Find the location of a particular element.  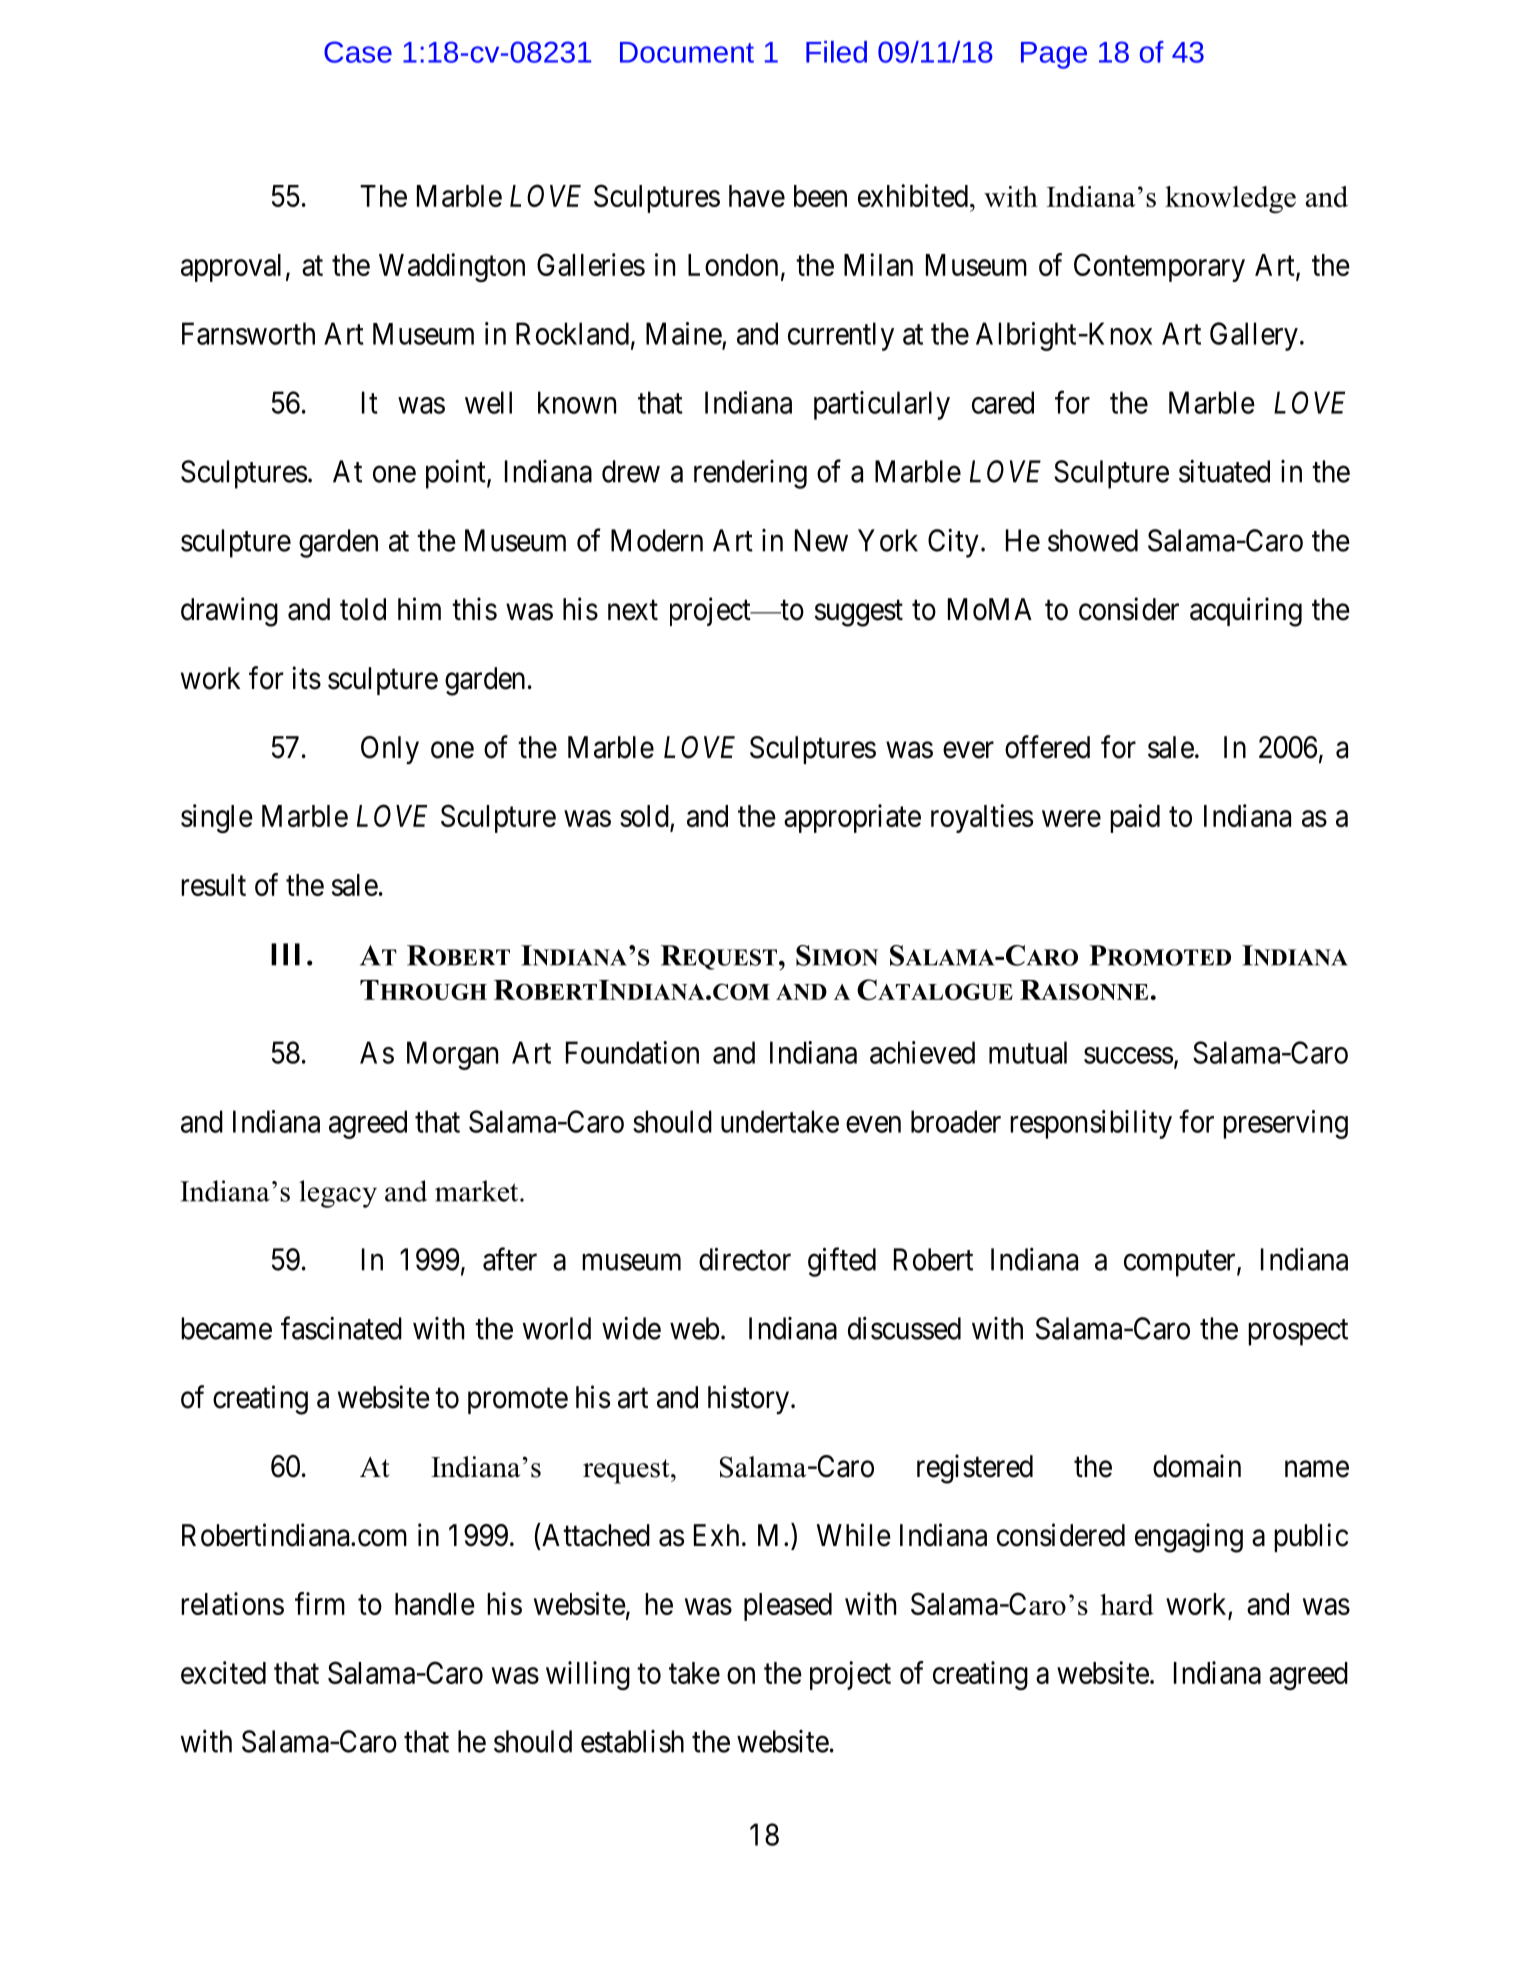

Case is located at coordinates (358, 52).
